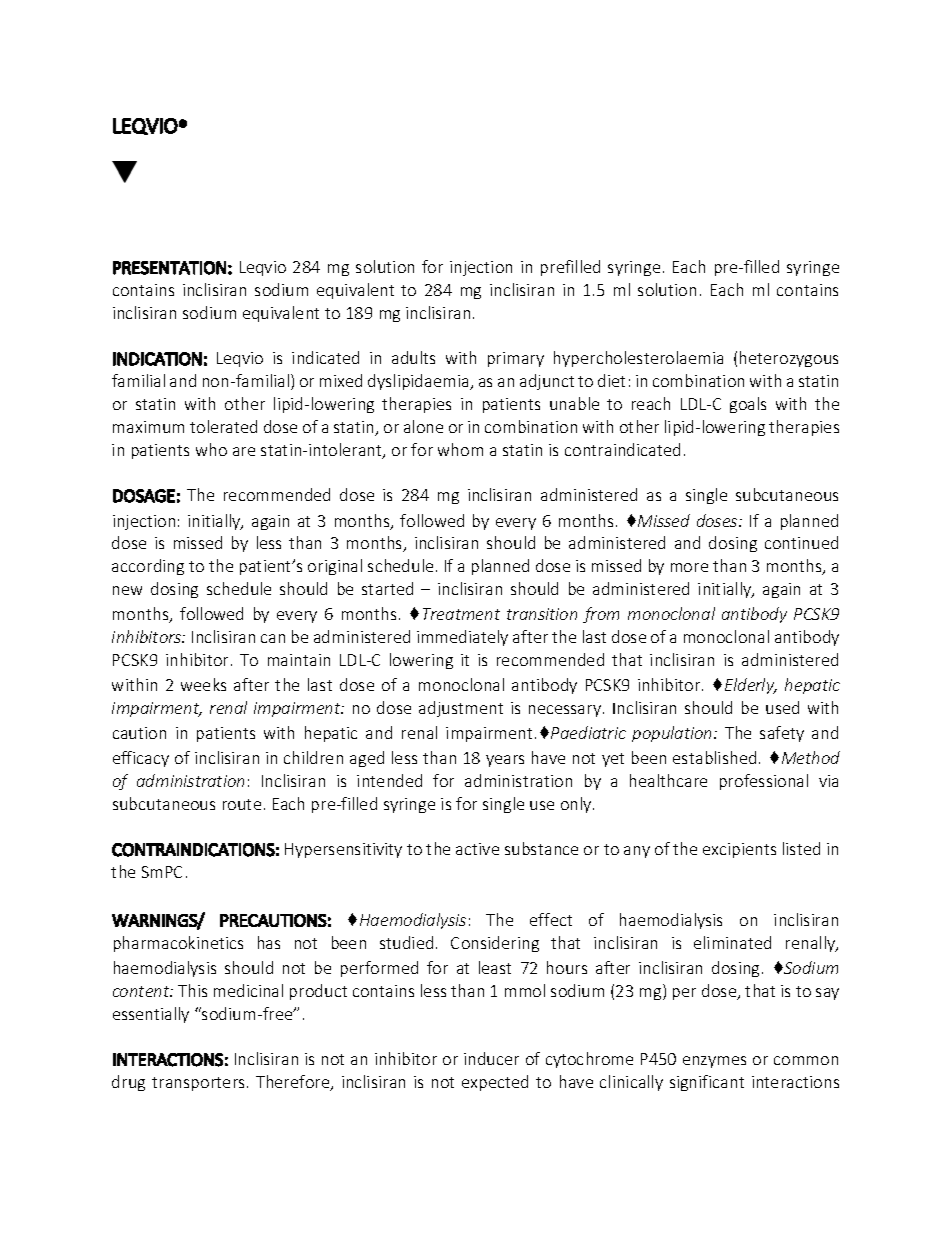 Image resolution: width=952 pixels, height=1233 pixels. I want to click on heterozygous, so click(789, 359).
